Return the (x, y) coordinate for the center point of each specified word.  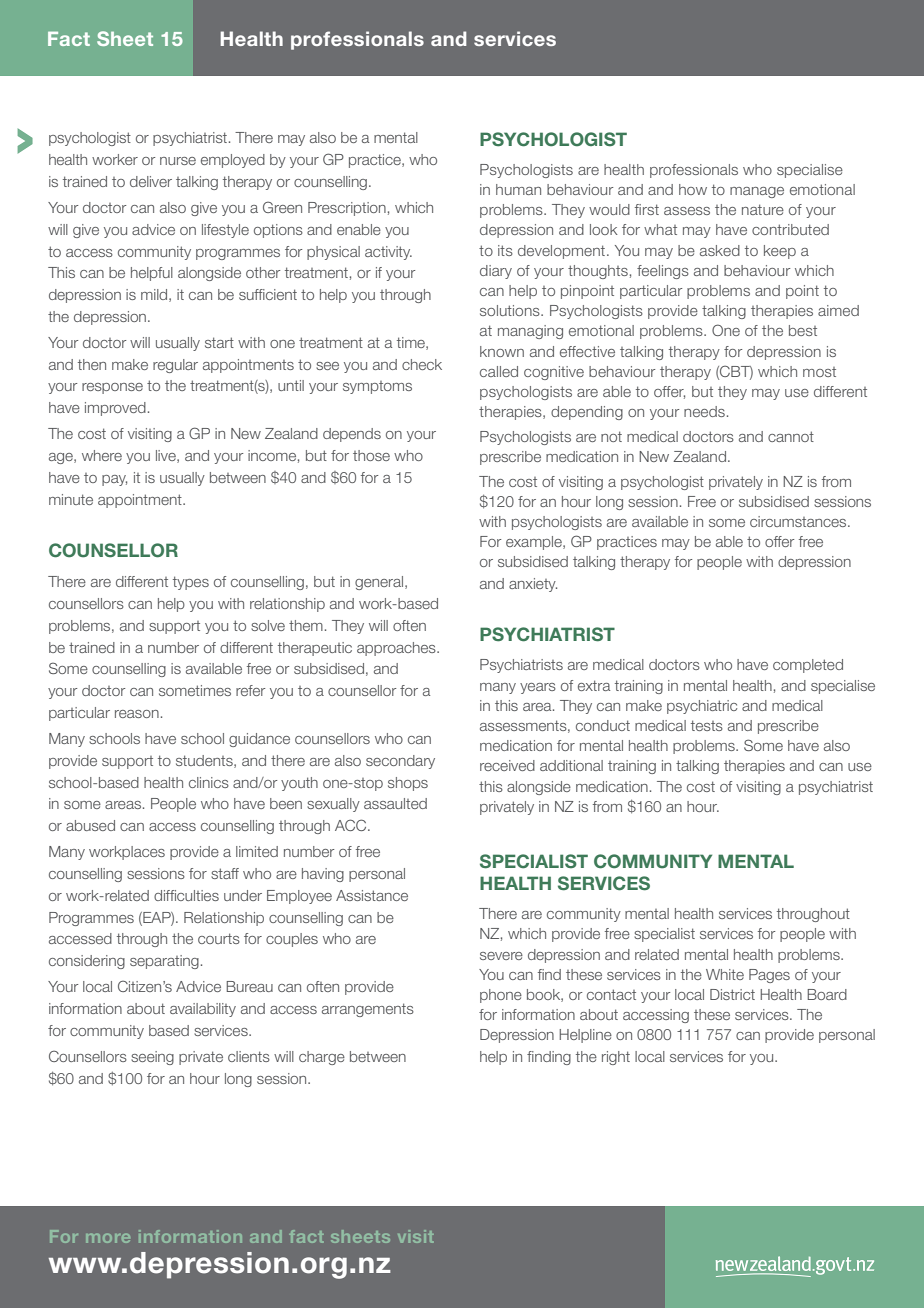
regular (175, 366)
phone (501, 996)
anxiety (533, 585)
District (732, 994)
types (191, 583)
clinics (209, 782)
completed (808, 666)
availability (203, 1010)
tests (707, 725)
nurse (178, 161)
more (108, 1238)
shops (408, 784)
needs (704, 411)
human (518, 189)
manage (757, 192)
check (422, 364)
